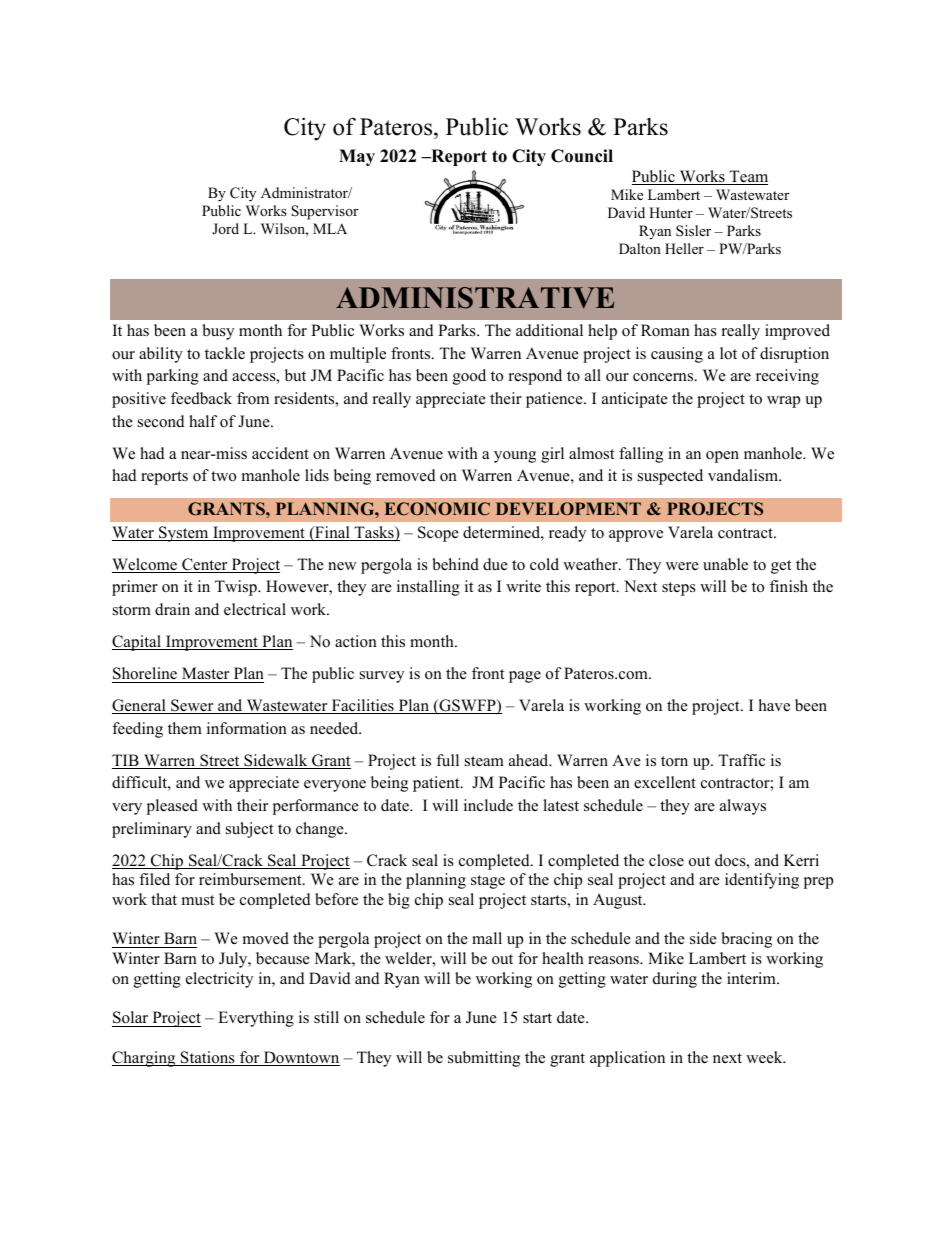 The height and width of the image is (1233, 952). Describe the element at coordinates (582, 156) in the image. I see `Council` at that location.
